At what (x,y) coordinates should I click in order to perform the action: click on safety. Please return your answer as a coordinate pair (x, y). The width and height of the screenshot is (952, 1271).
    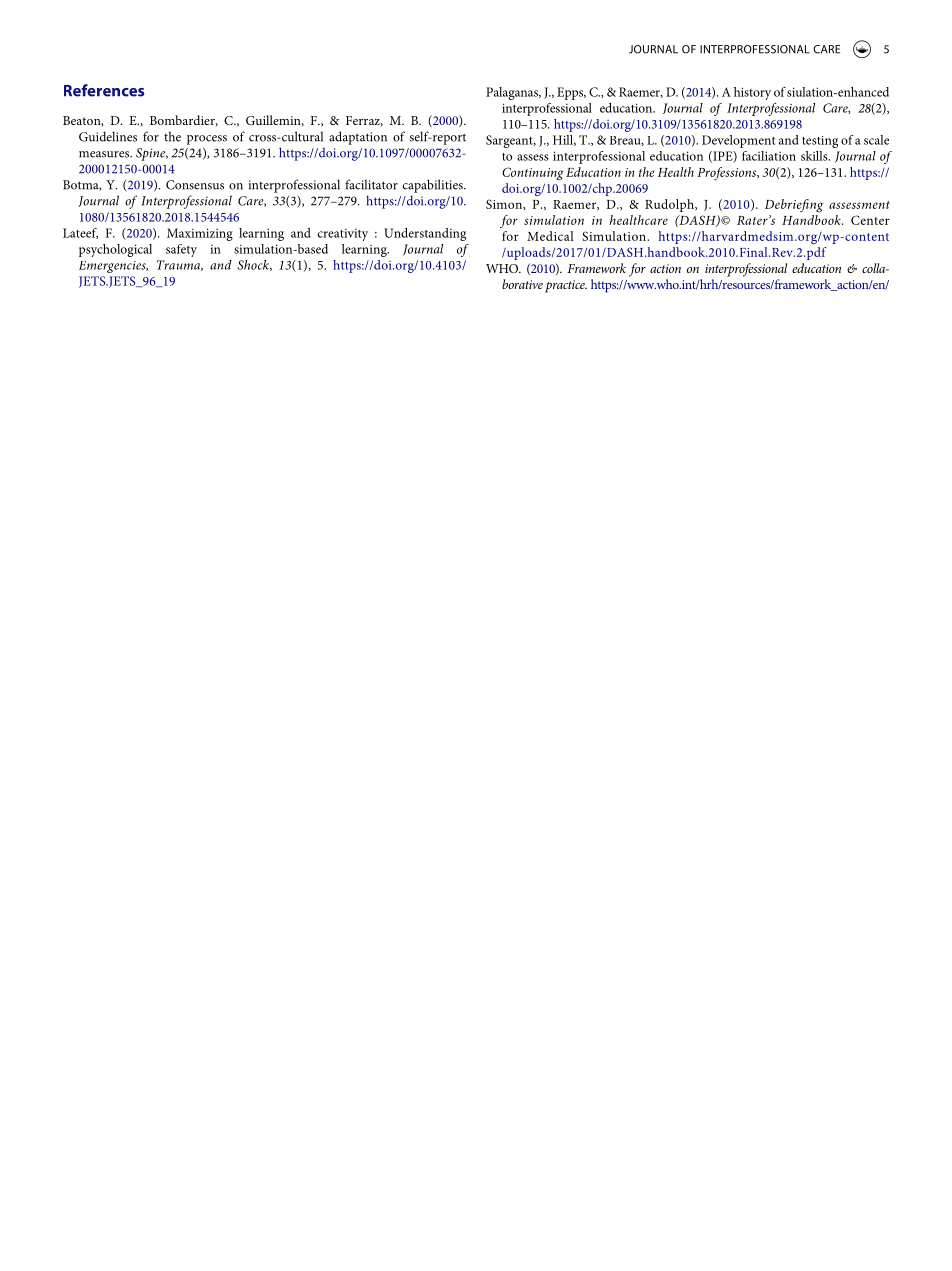
    Looking at the image, I should click on (181, 250).
